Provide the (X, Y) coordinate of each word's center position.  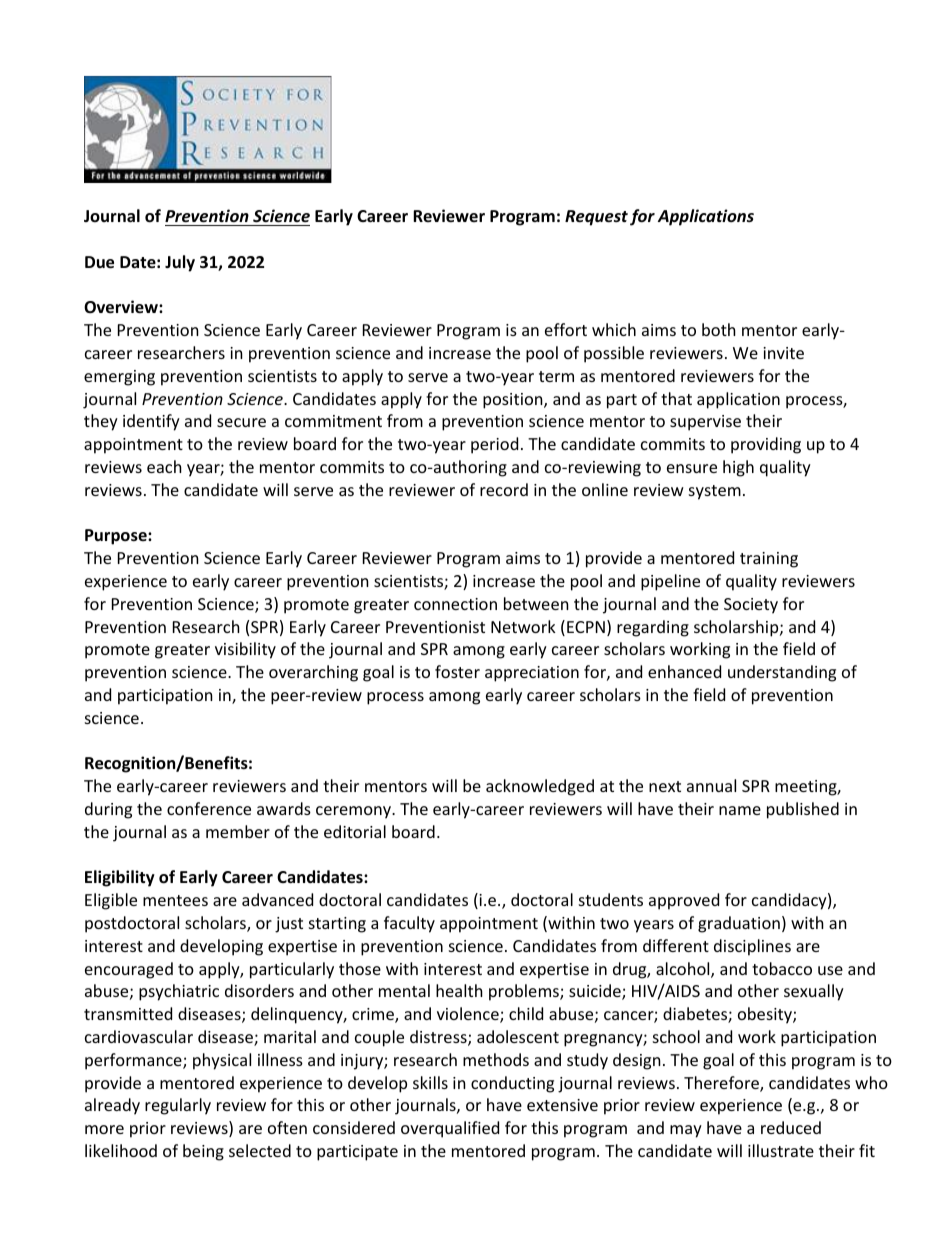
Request (596, 218)
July (180, 263)
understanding (782, 673)
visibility (245, 650)
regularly (178, 1106)
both (719, 329)
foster (457, 671)
